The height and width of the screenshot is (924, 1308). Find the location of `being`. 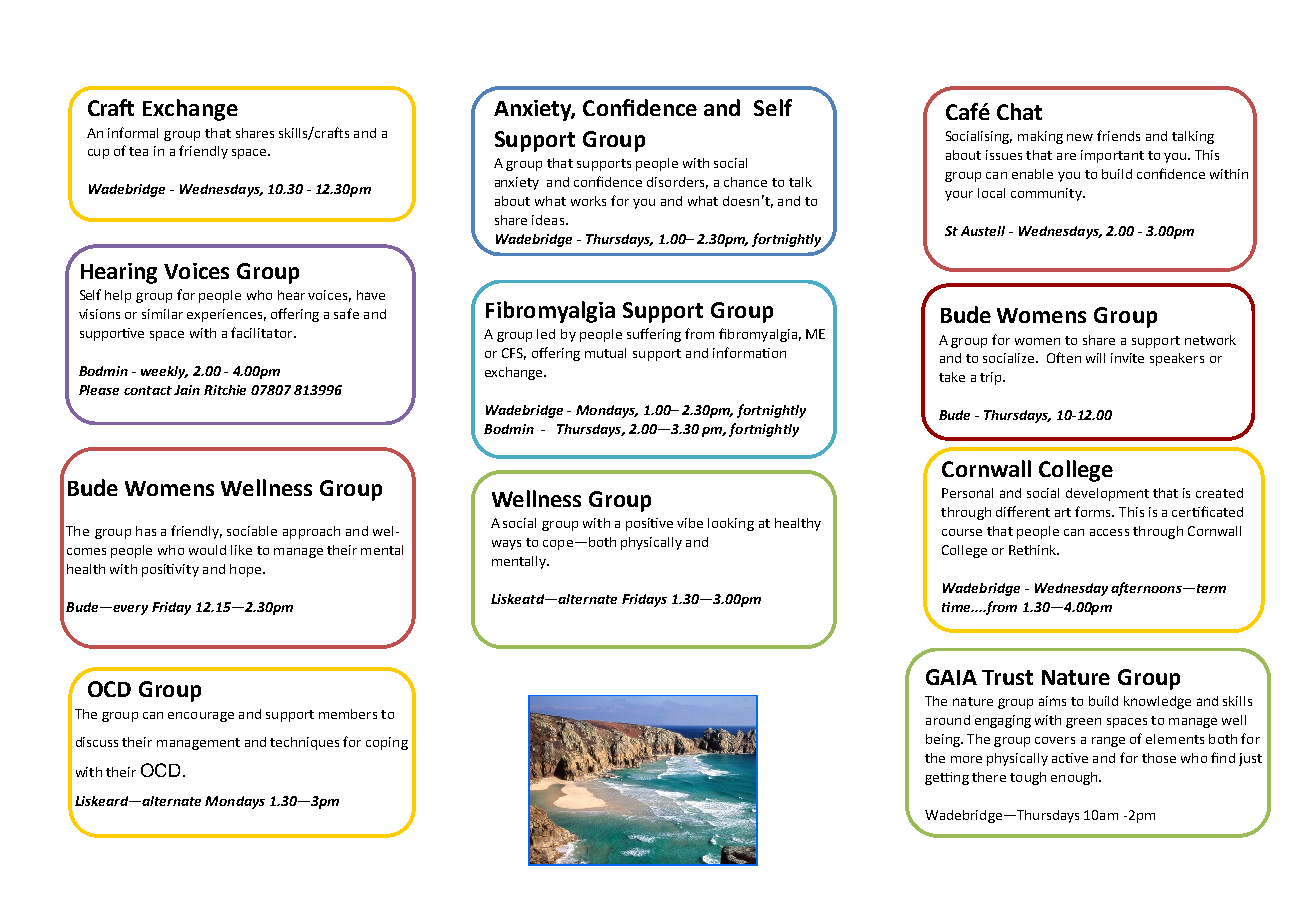

being is located at coordinates (944, 740).
